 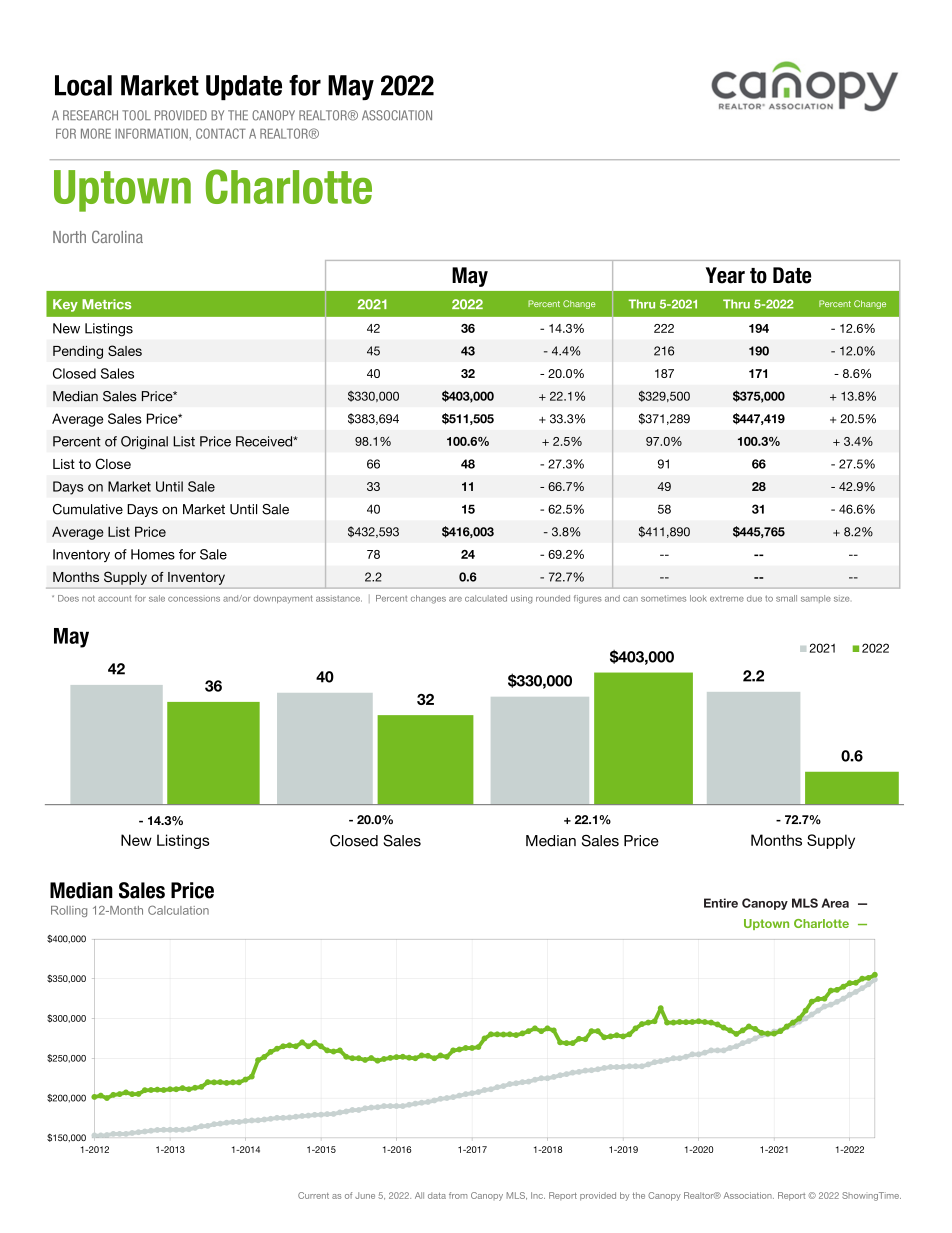 What do you see at coordinates (313, 1195) in the screenshot?
I see `Current` at bounding box center [313, 1195].
